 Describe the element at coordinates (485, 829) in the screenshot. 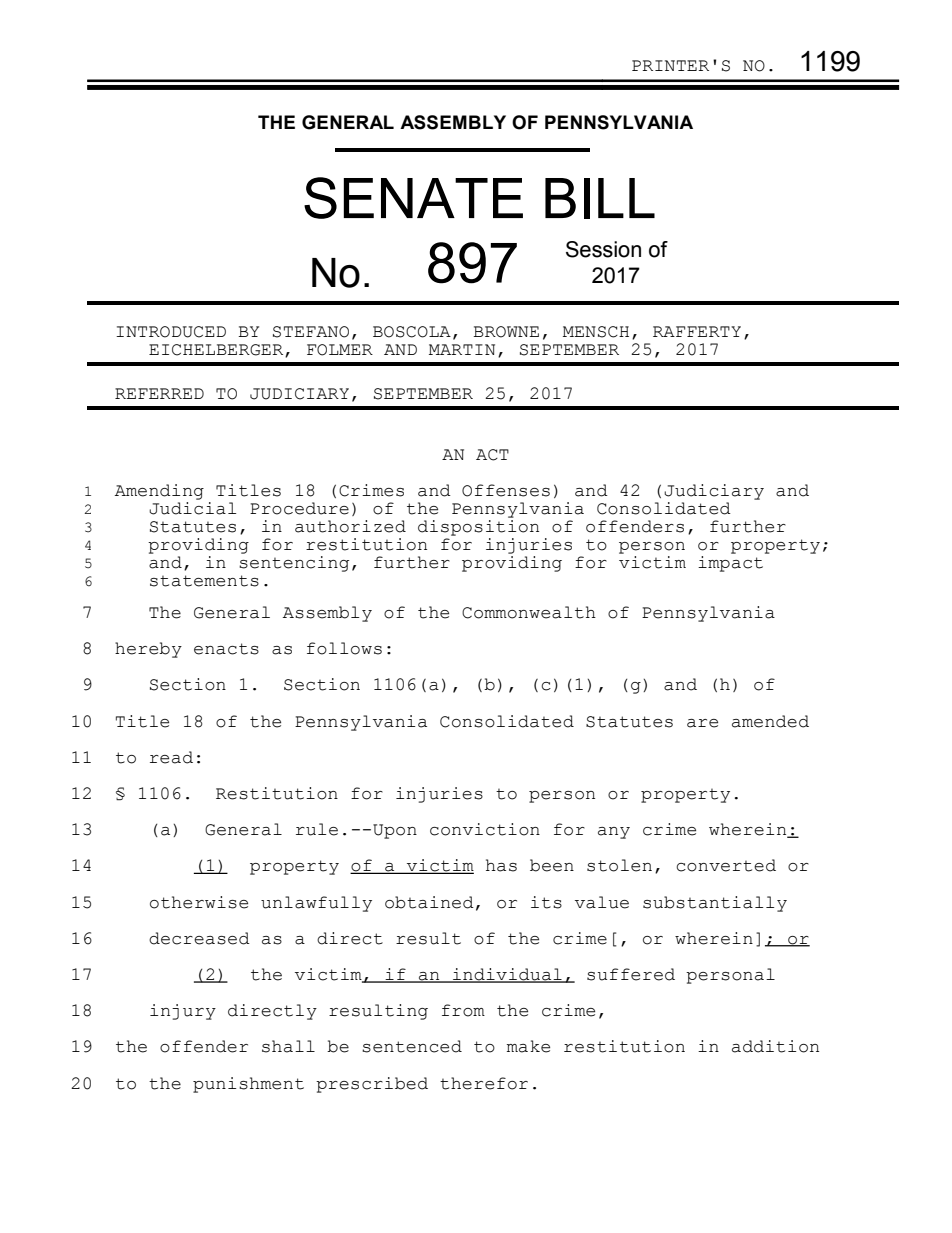

I see `conviction` at that location.
